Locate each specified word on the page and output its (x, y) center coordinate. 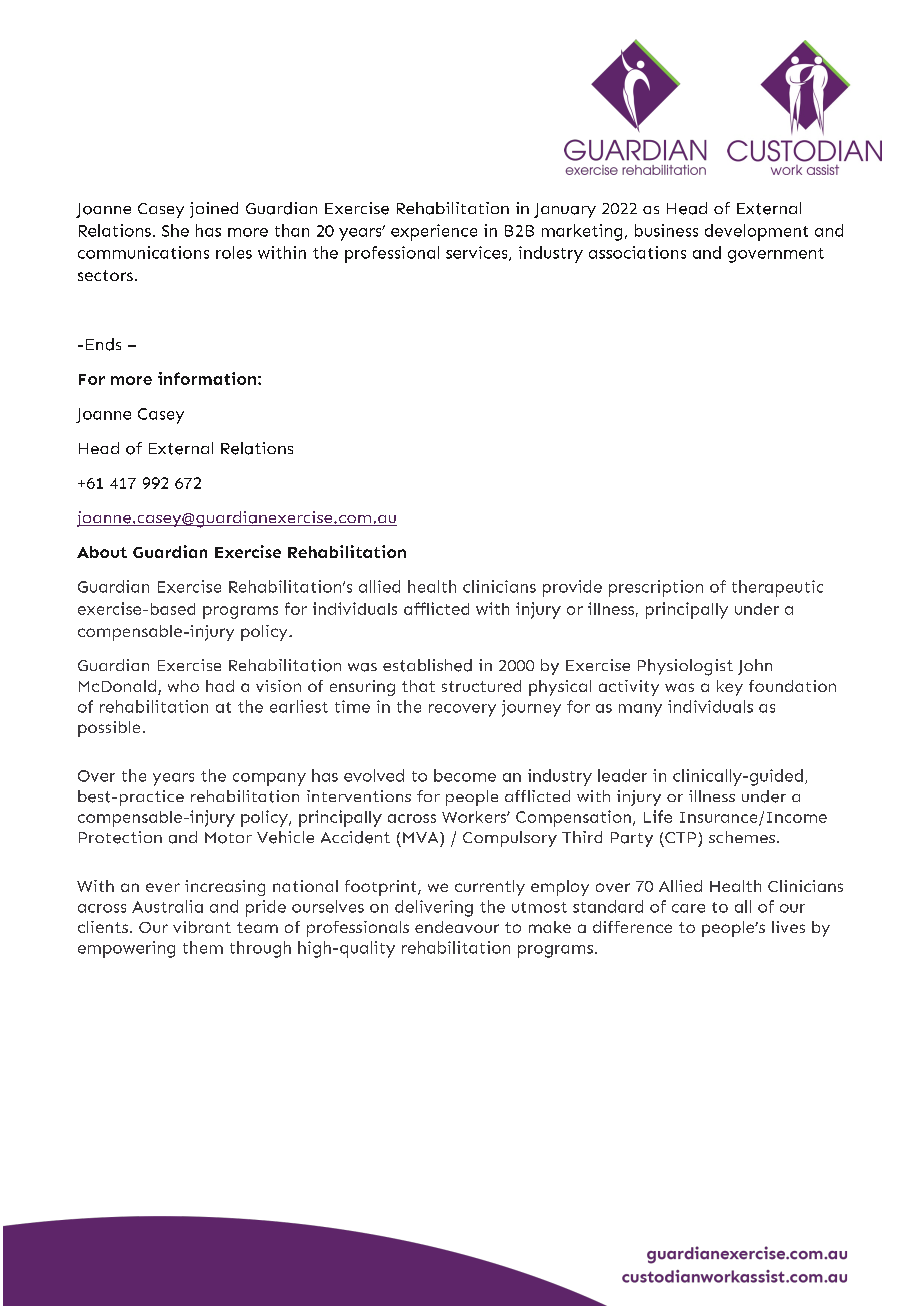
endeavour (457, 927)
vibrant (202, 927)
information (207, 378)
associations (637, 252)
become (465, 775)
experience (434, 232)
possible (109, 729)
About (102, 552)
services (478, 253)
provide (572, 588)
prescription (656, 588)
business (666, 230)
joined (214, 210)
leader (622, 775)
